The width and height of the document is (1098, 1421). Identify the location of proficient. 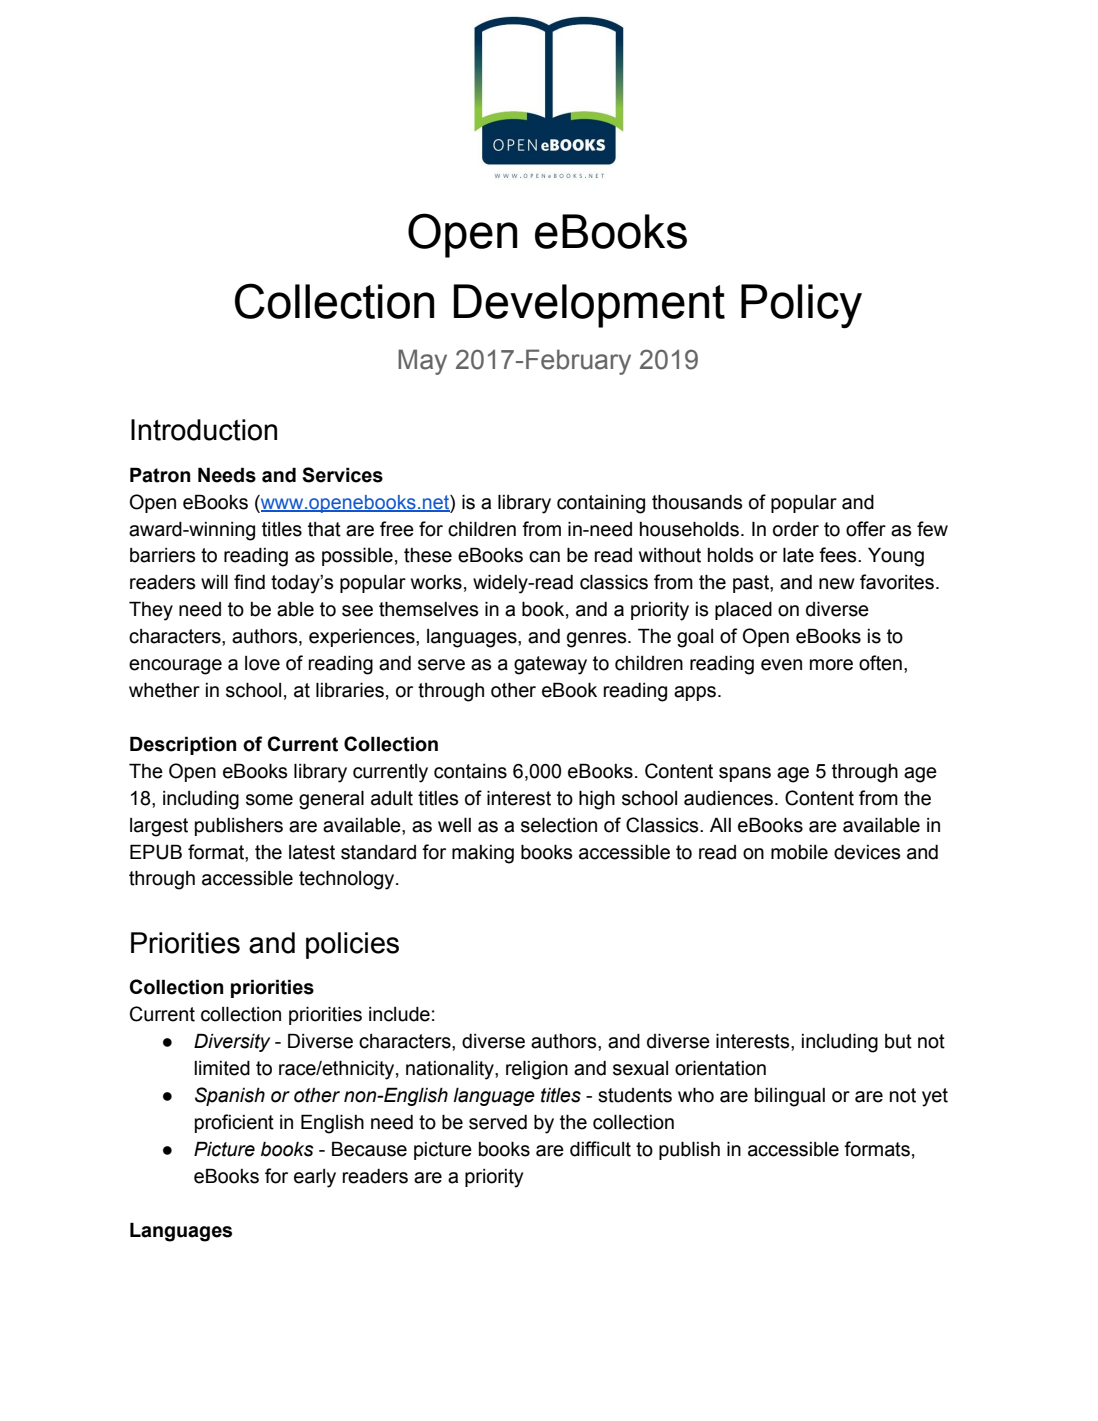
(234, 1123).
